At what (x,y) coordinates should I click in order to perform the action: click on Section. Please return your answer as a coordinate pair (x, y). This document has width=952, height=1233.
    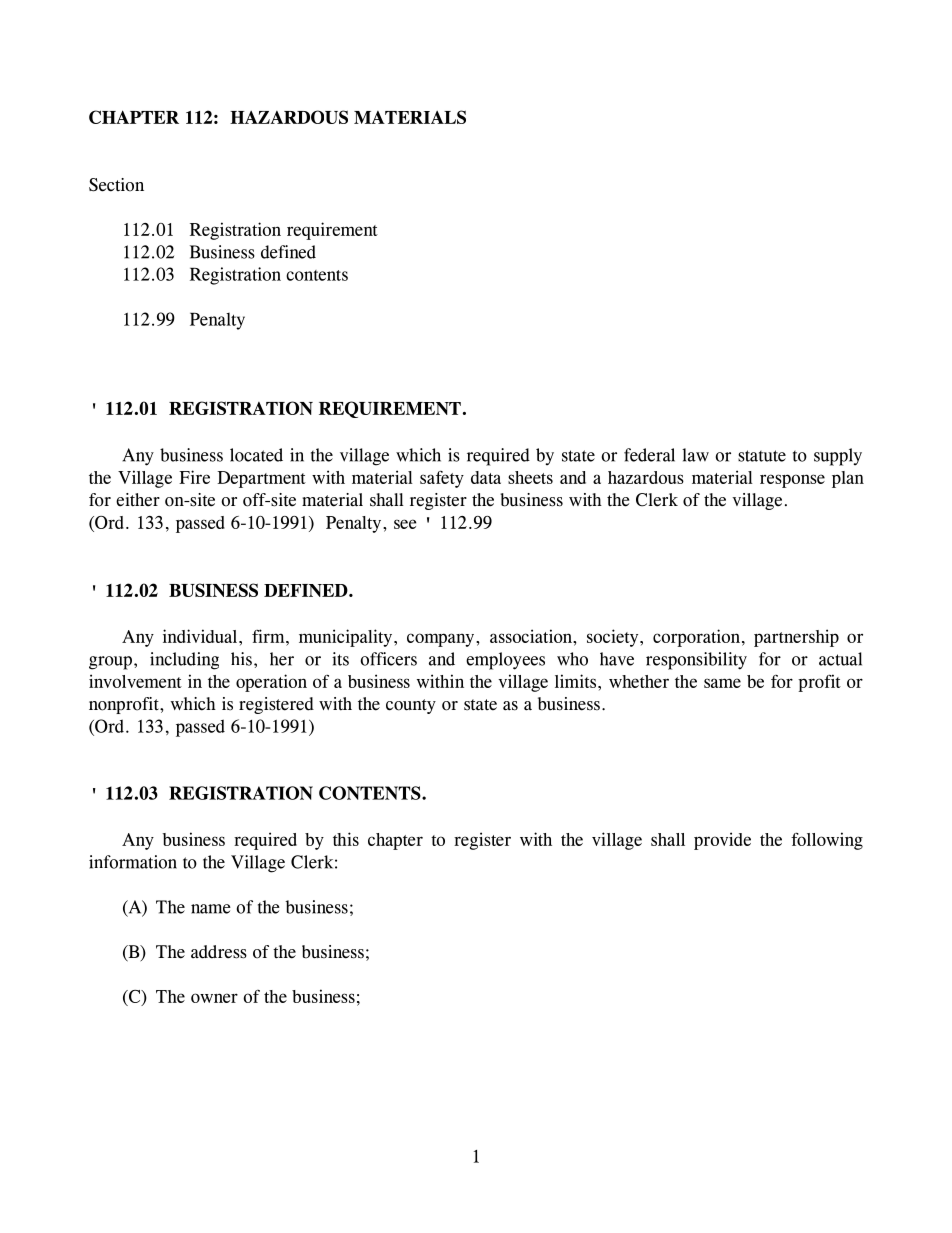
    Looking at the image, I should click on (116, 185).
